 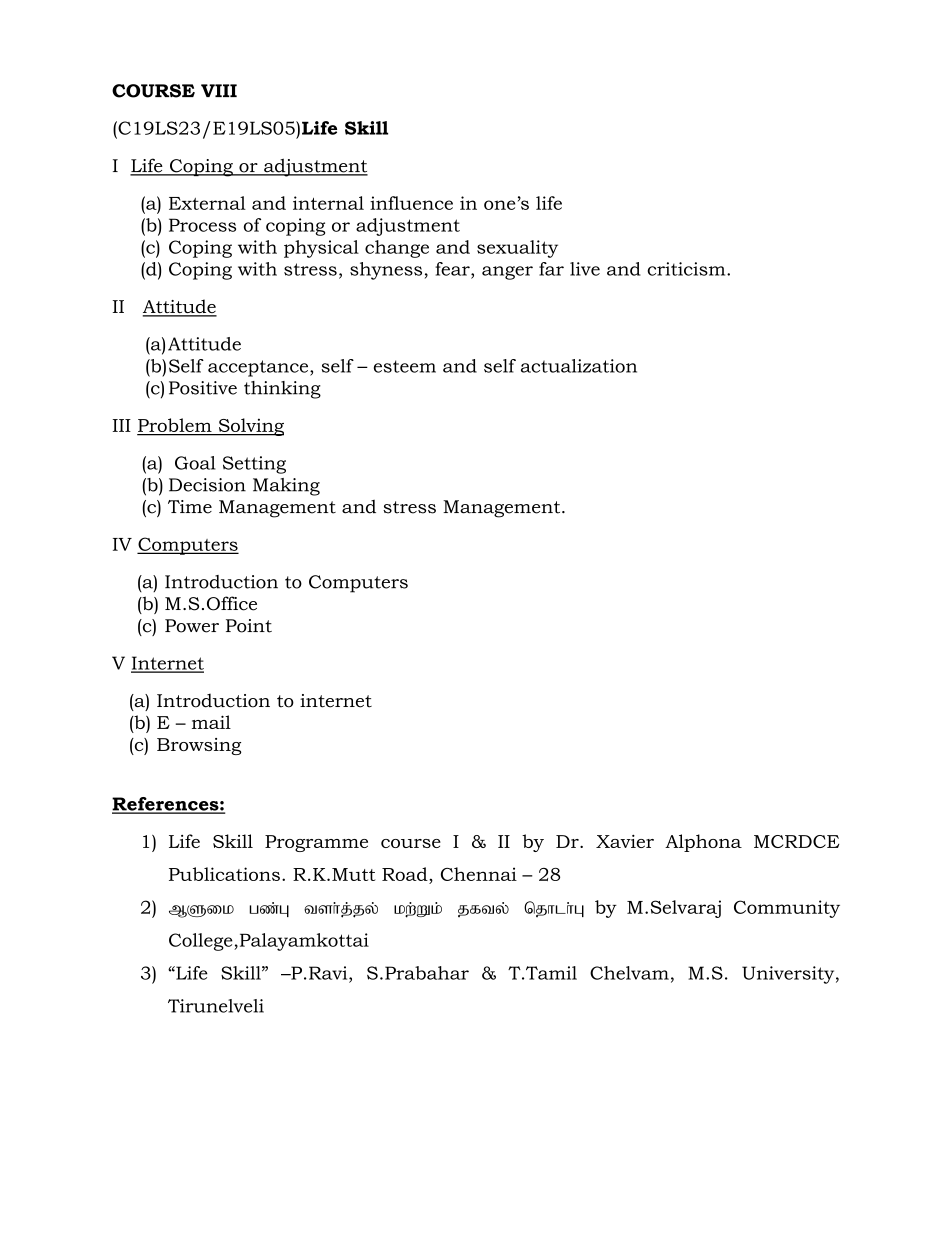 I want to click on Publications, so click(x=224, y=874).
